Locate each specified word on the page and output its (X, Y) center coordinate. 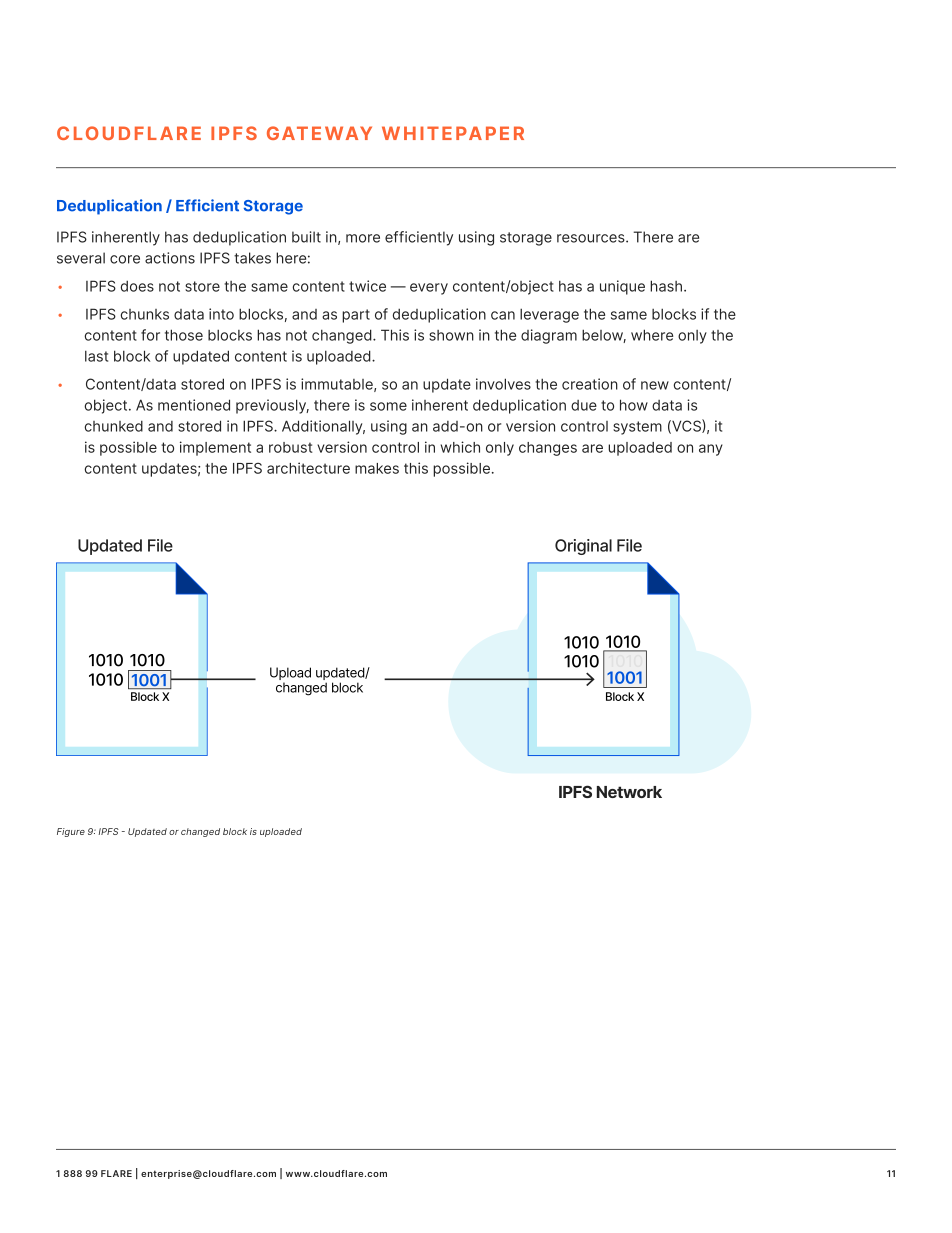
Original (583, 547)
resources (592, 238)
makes (377, 468)
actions (170, 258)
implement (215, 448)
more (363, 238)
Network (629, 792)
